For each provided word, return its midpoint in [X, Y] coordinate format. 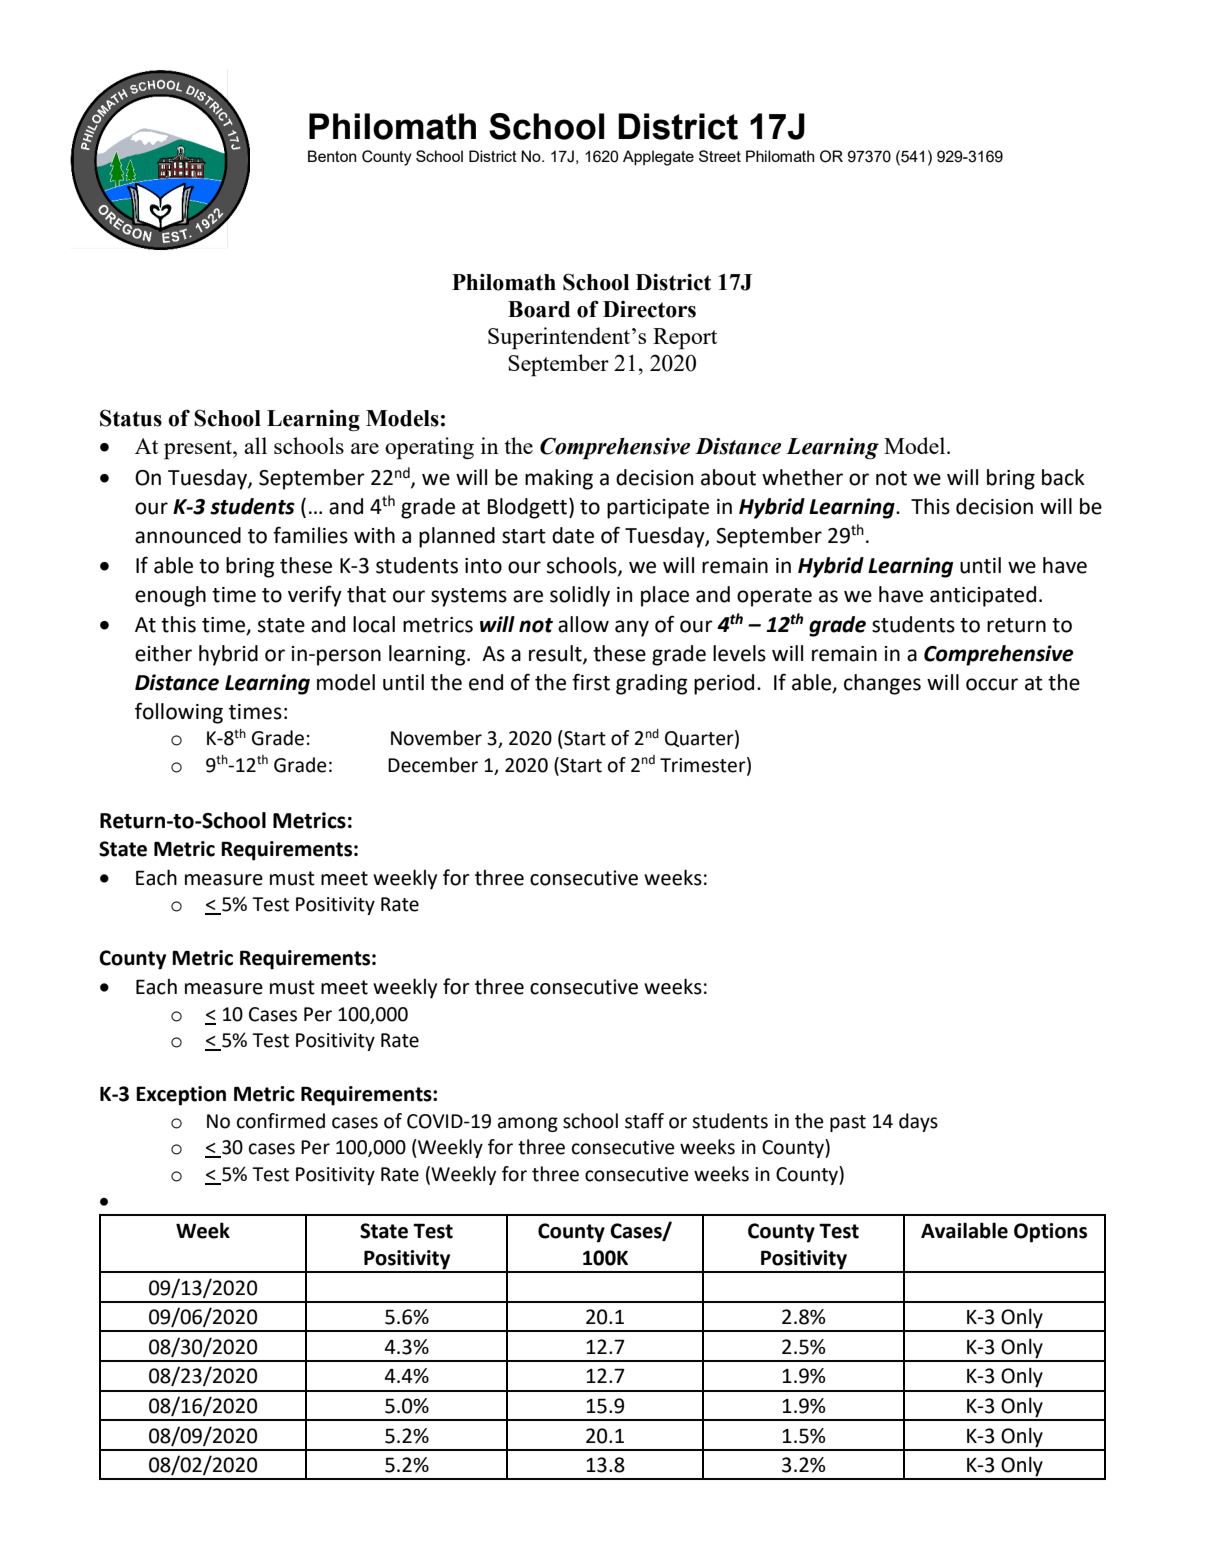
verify [315, 596]
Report [685, 339]
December [433, 765]
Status [131, 418]
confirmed [281, 1121]
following [179, 713]
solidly [580, 596]
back [1063, 477]
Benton [332, 156]
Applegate [658, 158]
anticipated [983, 596]
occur [992, 684]
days [918, 1122]
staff [644, 1121]
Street [720, 156]
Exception [181, 1096]
